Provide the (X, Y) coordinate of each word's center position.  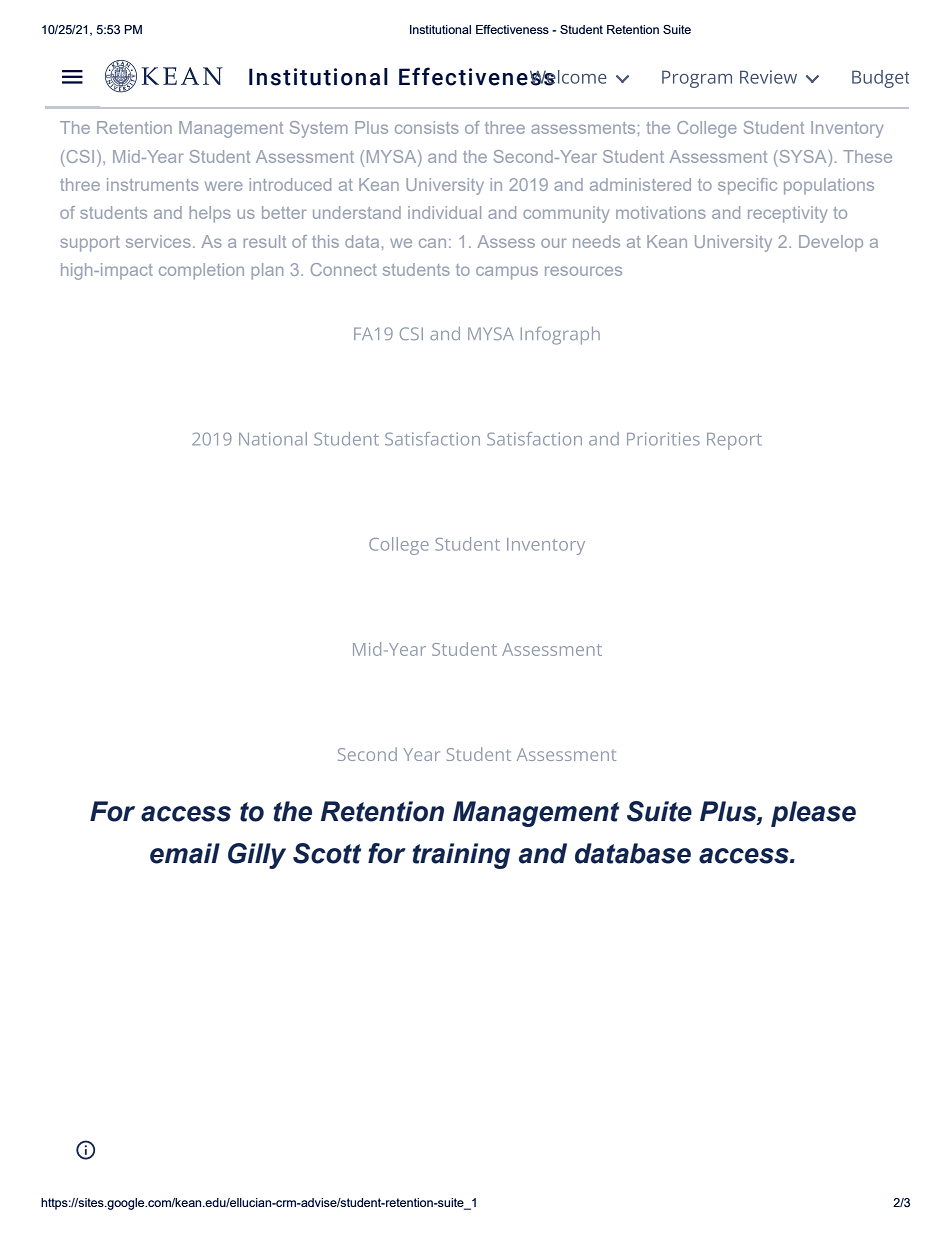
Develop (831, 243)
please (813, 814)
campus (507, 273)
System (318, 129)
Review (768, 77)
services (158, 241)
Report (734, 441)
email (185, 853)
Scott (327, 853)
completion (201, 271)
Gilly (257, 856)
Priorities (663, 439)
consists (427, 127)
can (432, 243)
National (273, 439)
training (461, 856)
